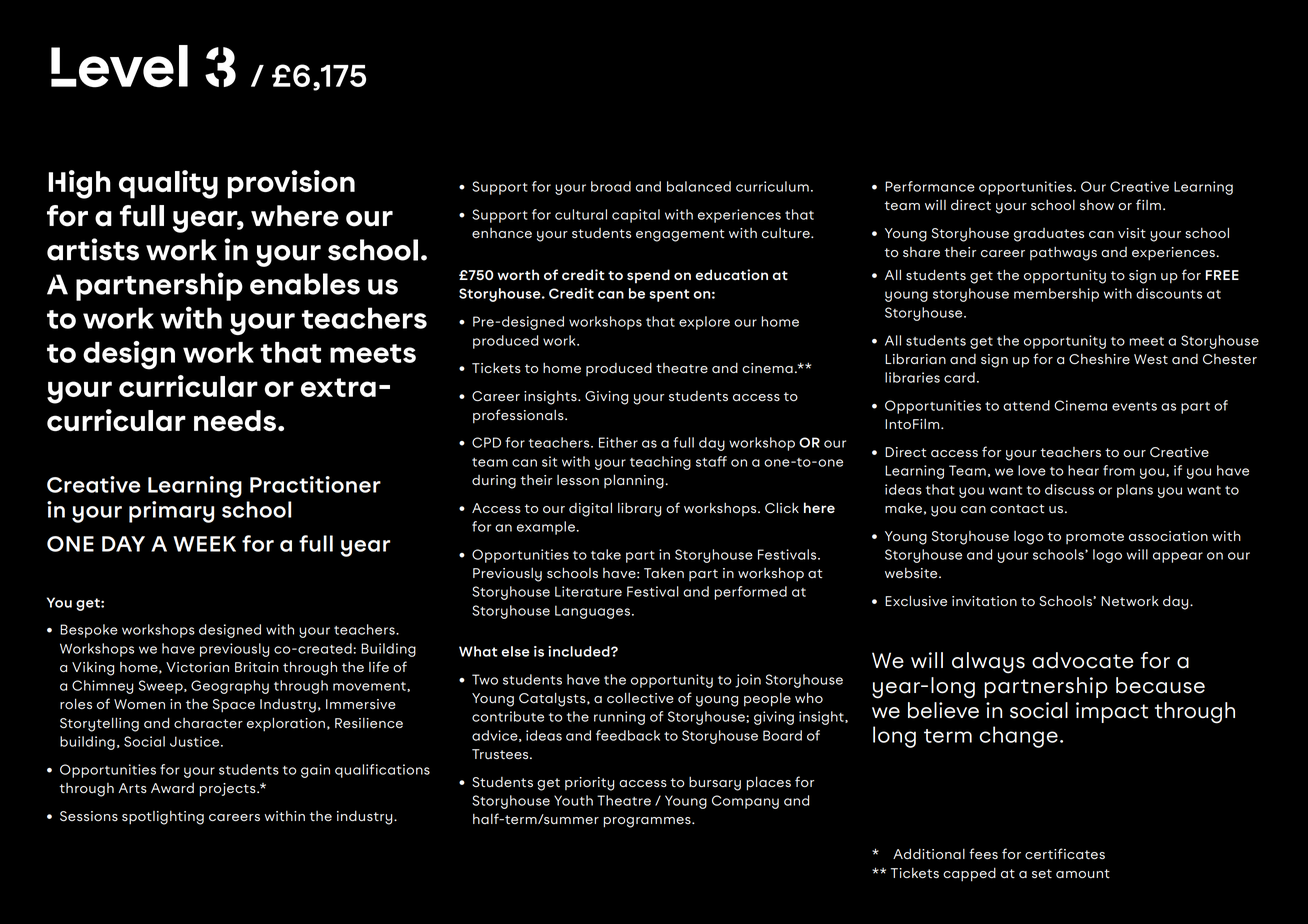 The height and width of the screenshot is (924, 1308). What do you see at coordinates (588, 591) in the screenshot?
I see `Literature` at bounding box center [588, 591].
